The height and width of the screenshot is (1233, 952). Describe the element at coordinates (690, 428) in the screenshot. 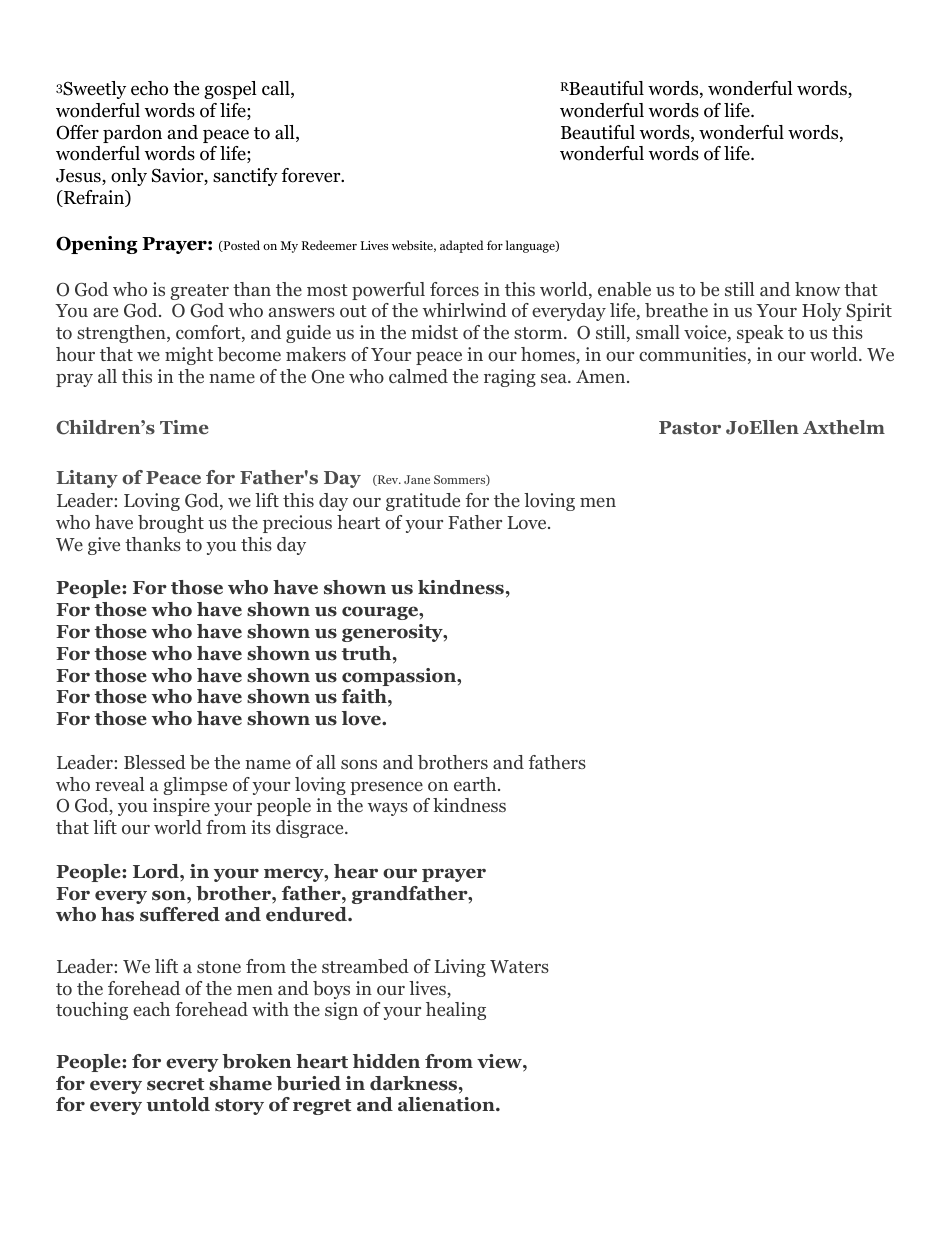

I see `Pastor` at that location.
